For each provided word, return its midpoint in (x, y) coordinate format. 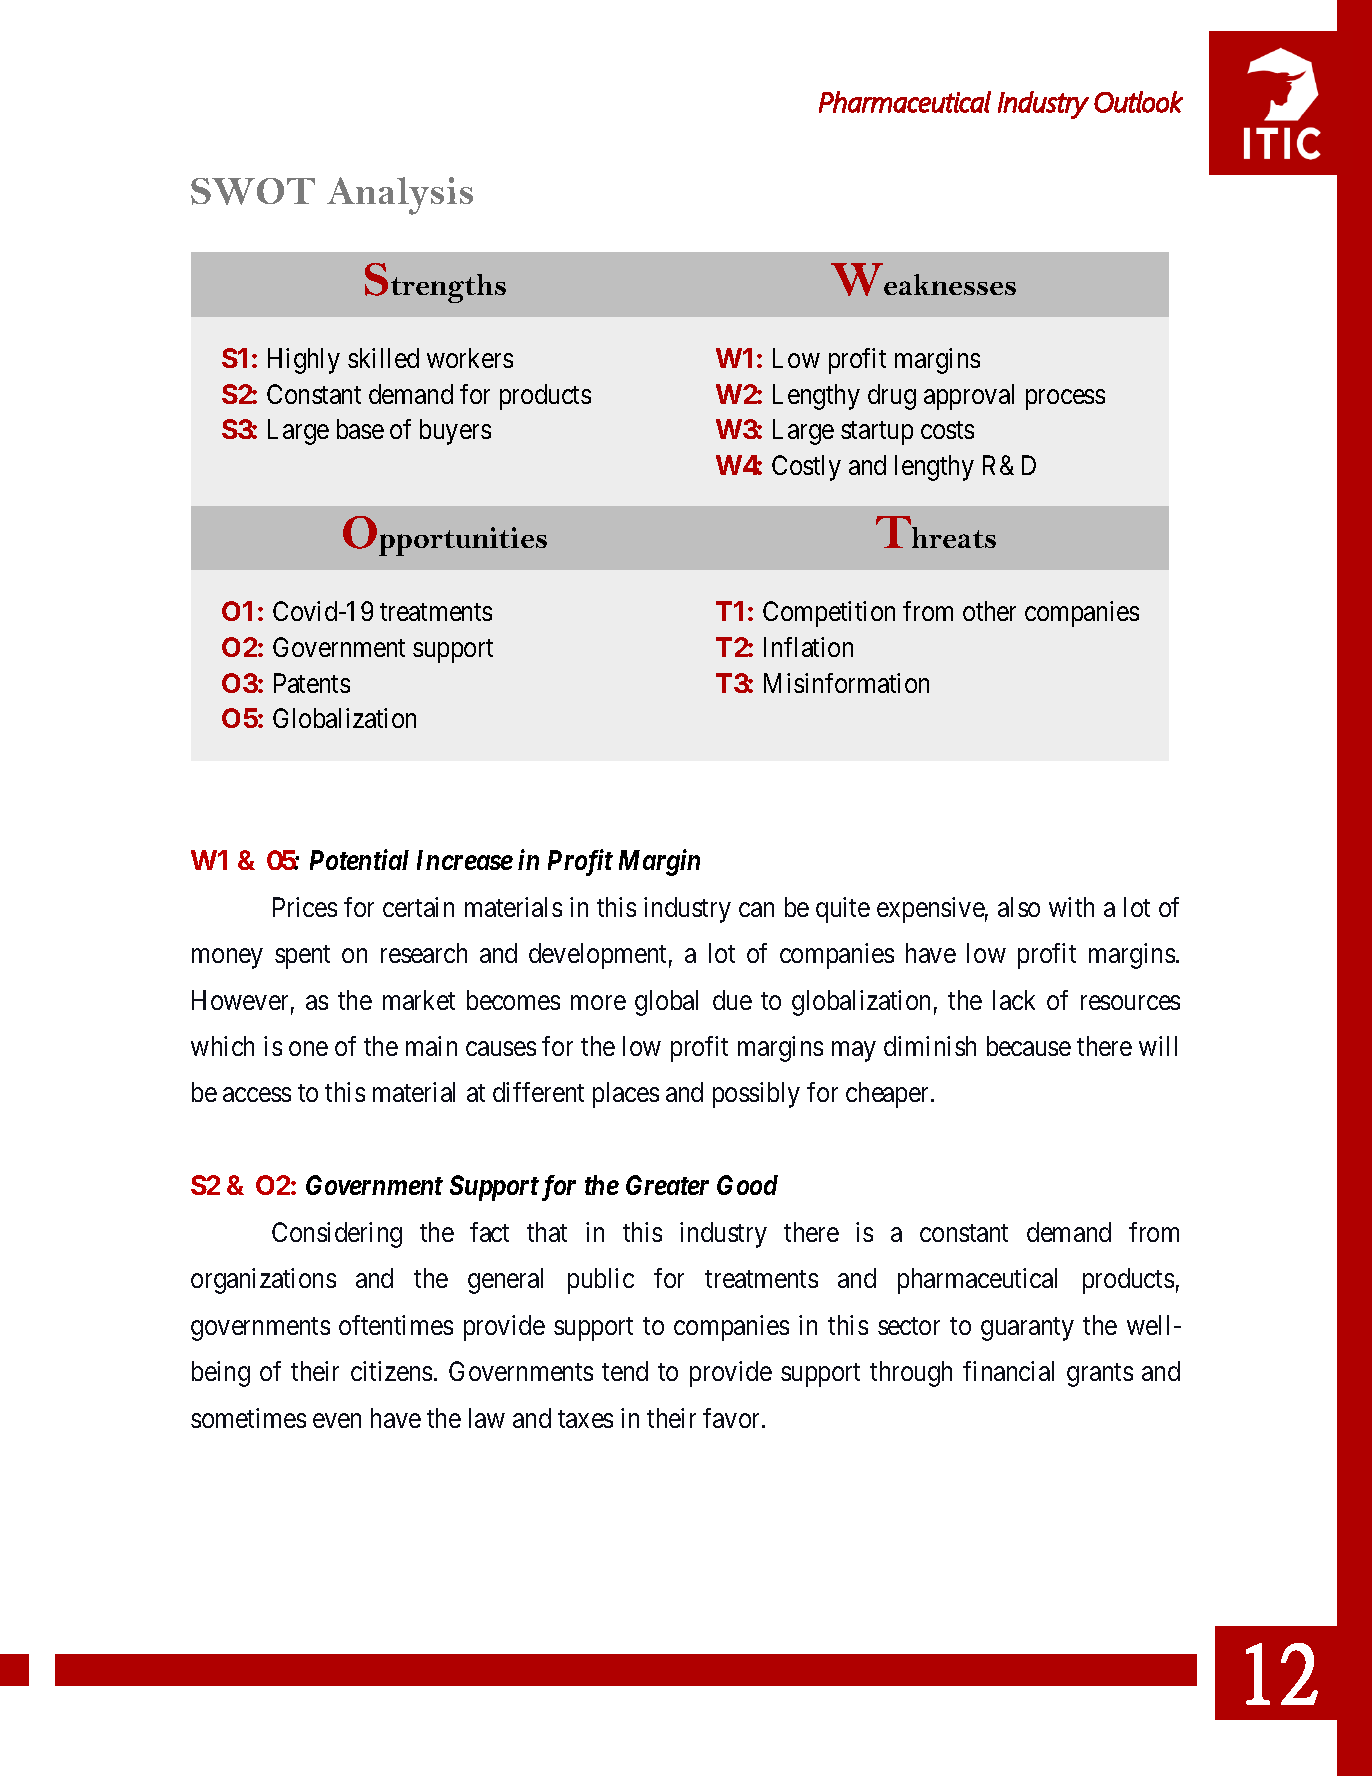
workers (470, 358)
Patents (312, 683)
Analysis (400, 196)
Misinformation (846, 683)
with (1071, 907)
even (337, 1420)
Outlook (1138, 102)
